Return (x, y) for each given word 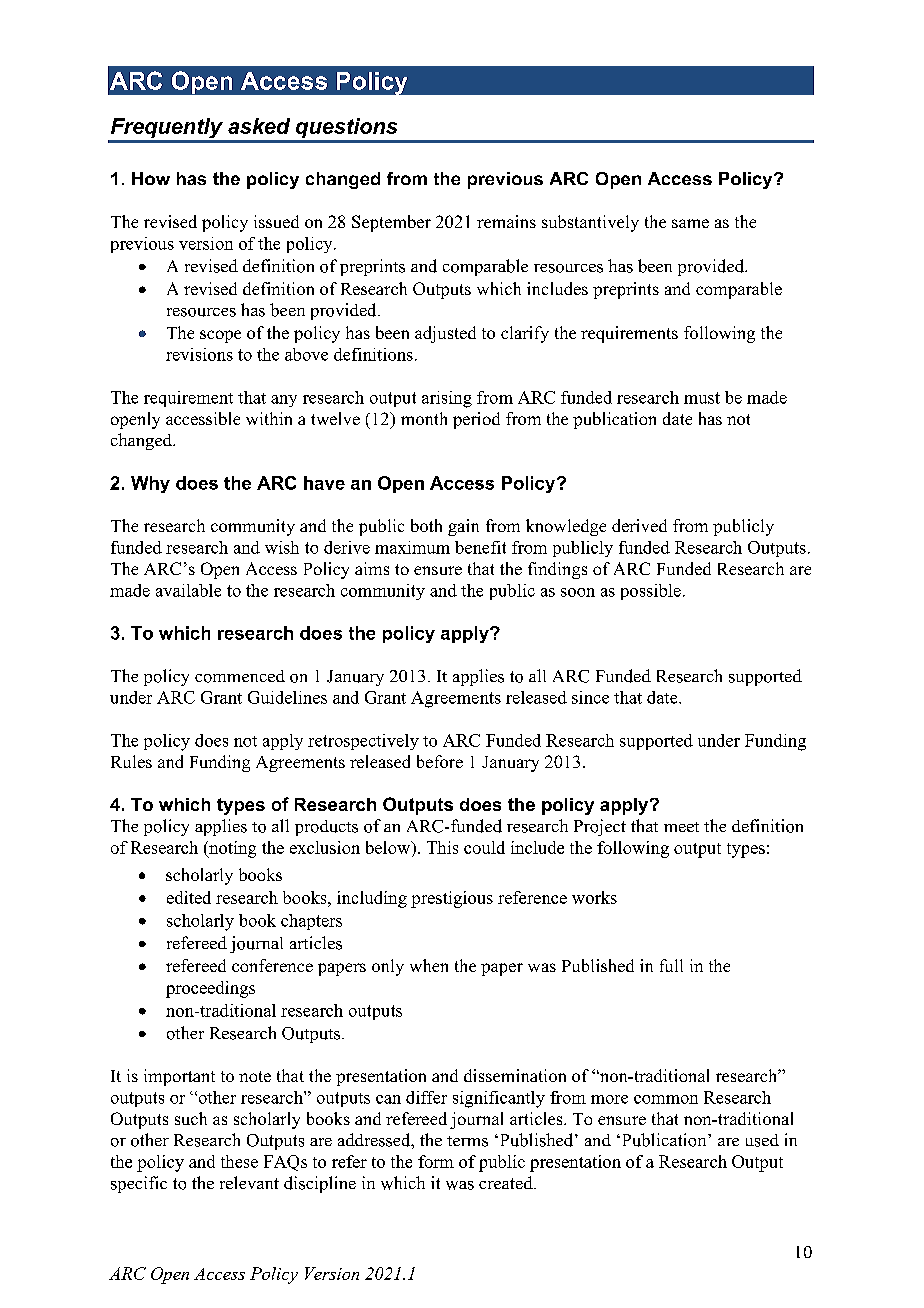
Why (150, 484)
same (690, 223)
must (702, 398)
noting (231, 849)
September (391, 223)
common (666, 1099)
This (442, 847)
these (239, 1161)
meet (681, 827)
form (436, 1161)
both (426, 525)
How (151, 178)
